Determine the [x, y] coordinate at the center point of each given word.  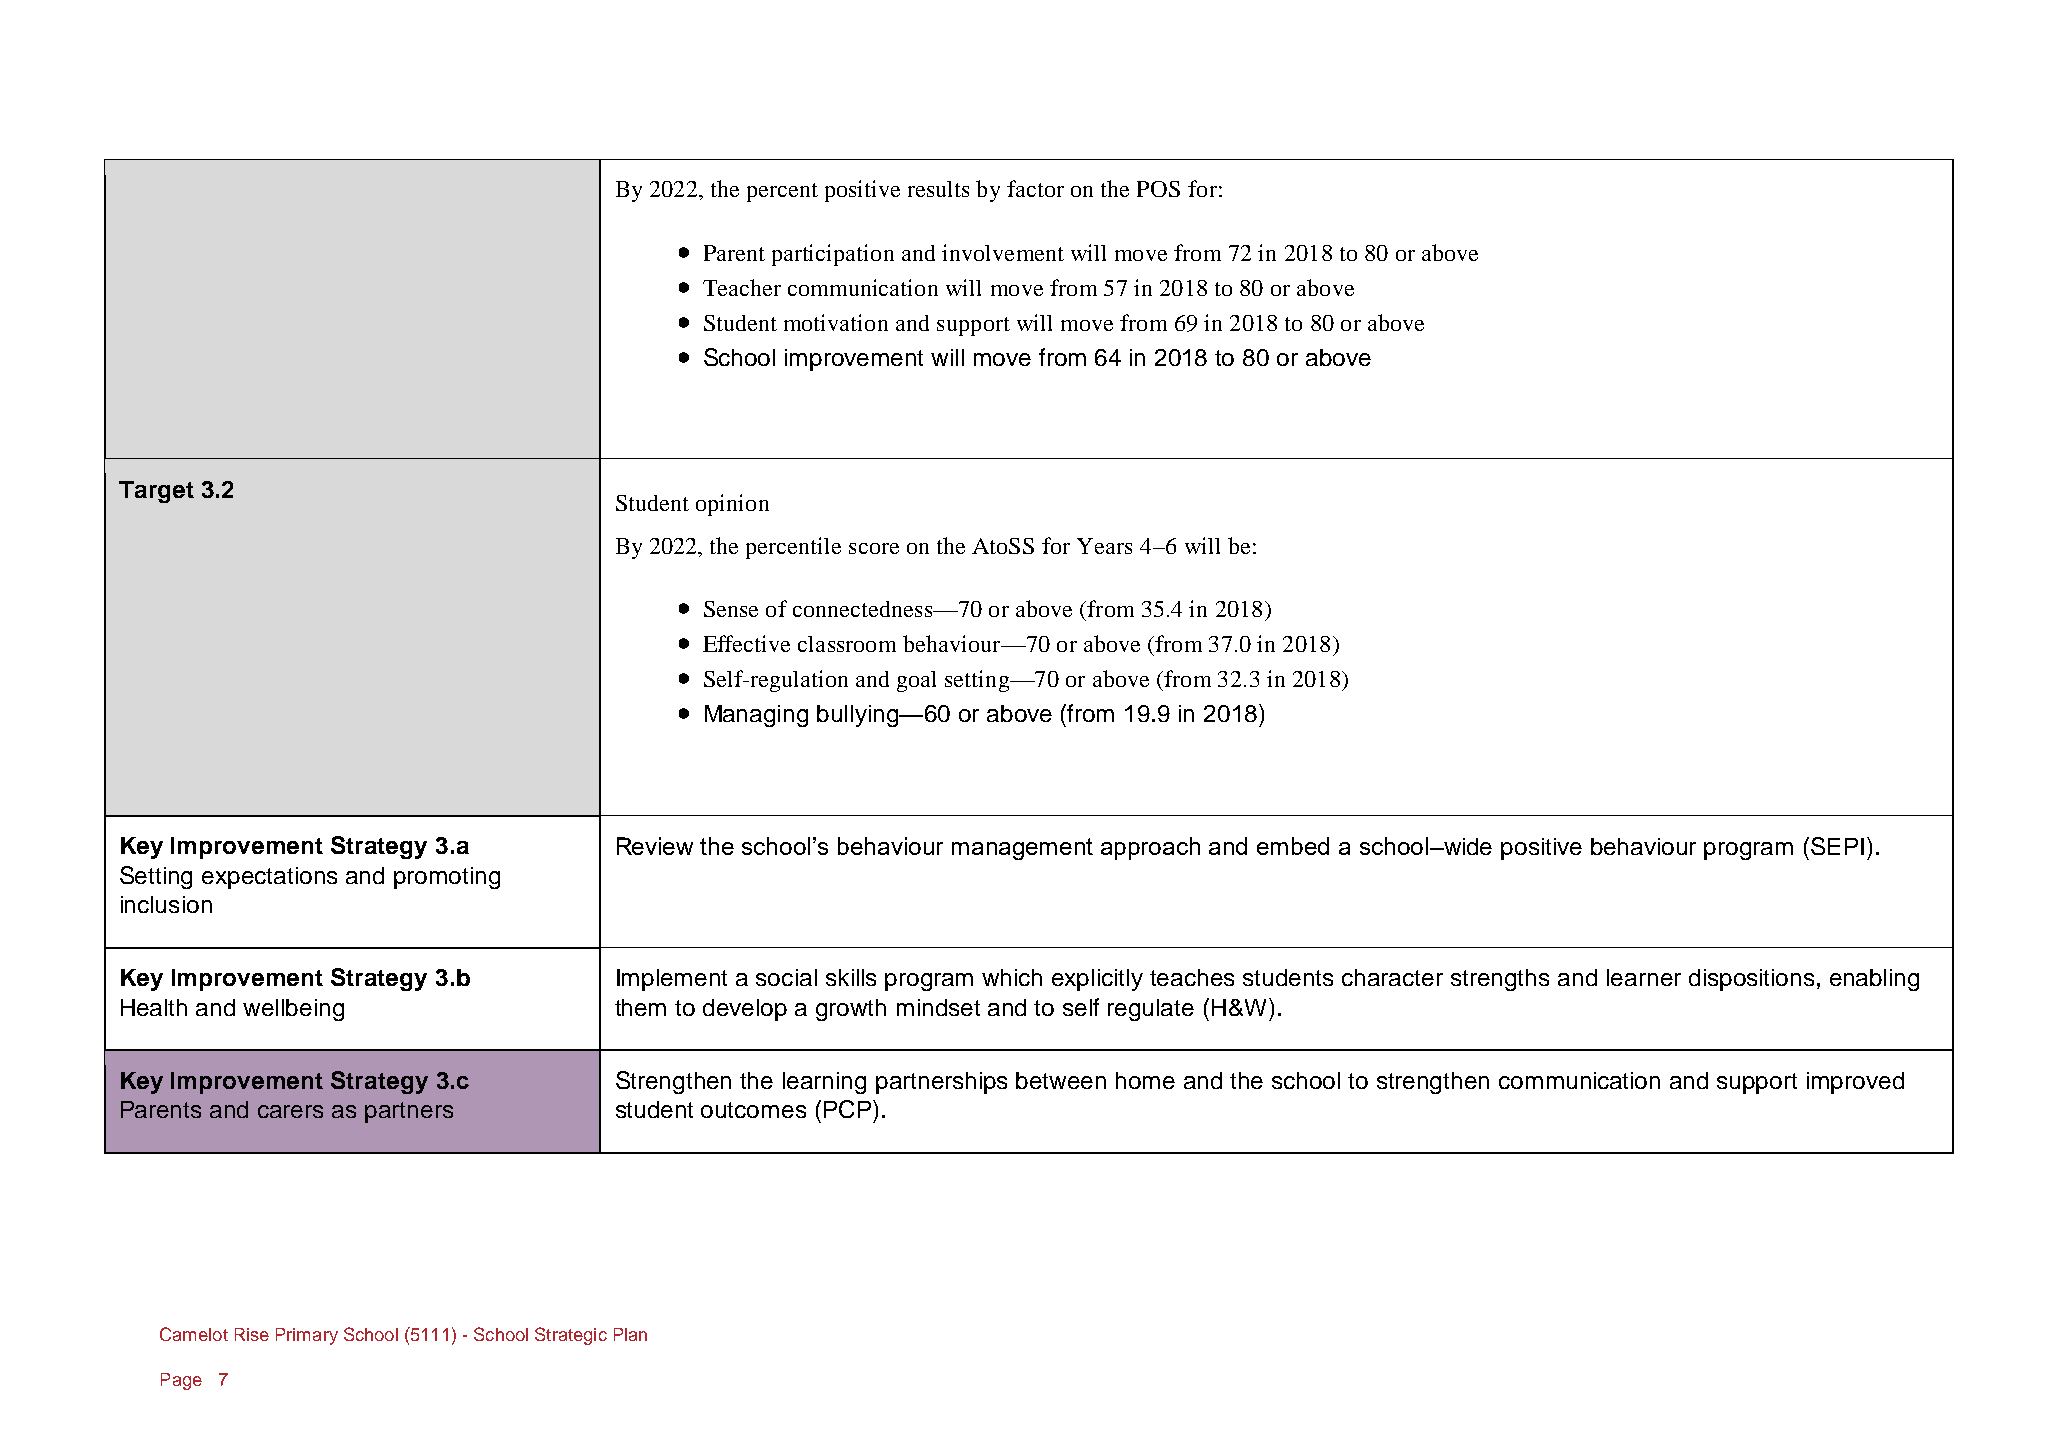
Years [1104, 546]
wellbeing [293, 1010]
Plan [630, 1334]
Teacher [742, 287]
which [1012, 977]
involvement [1003, 252]
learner [1644, 977]
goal [916, 681]
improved [1855, 1083]
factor [1035, 188]
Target [156, 492]
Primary [307, 1336]
